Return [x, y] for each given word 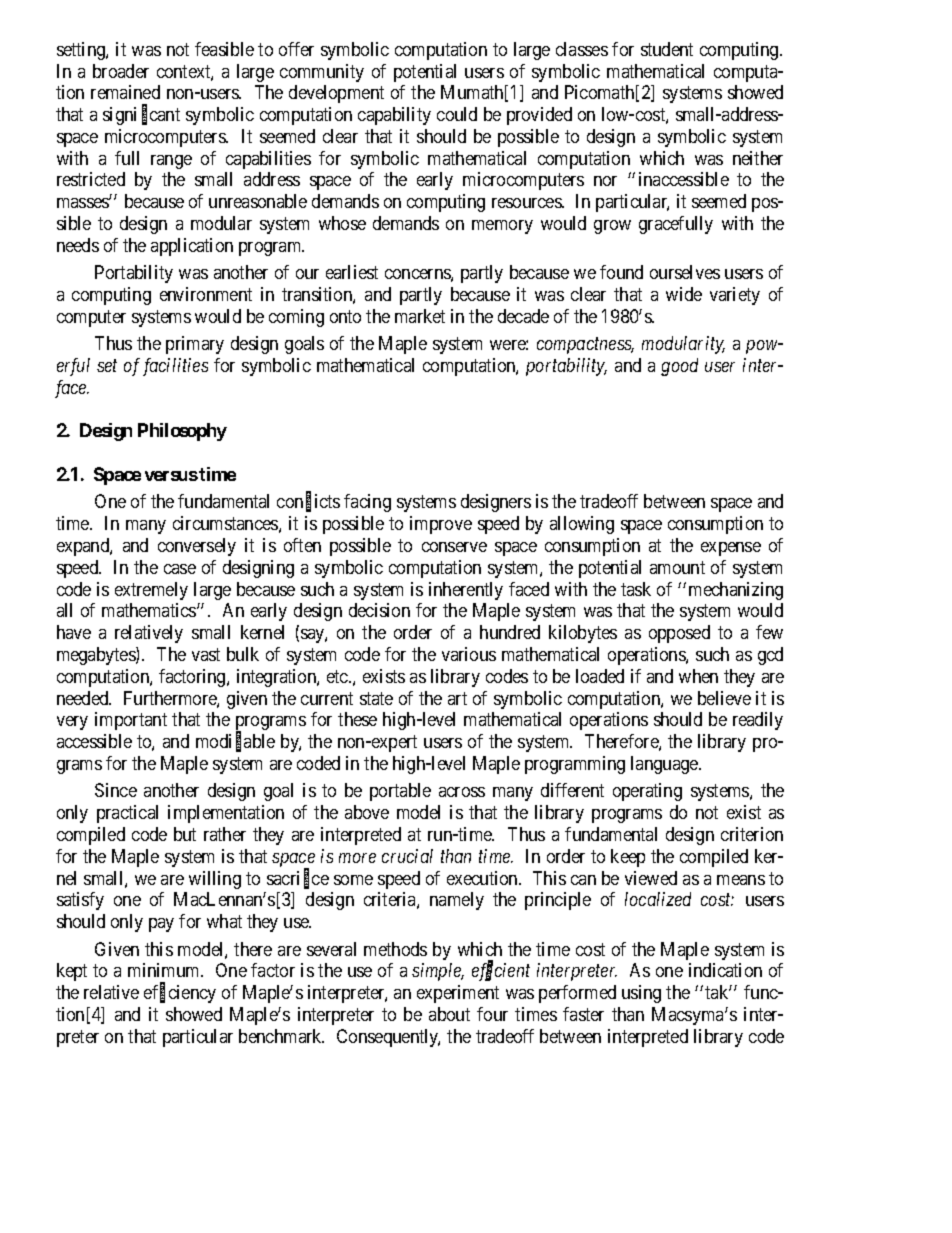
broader [121, 71]
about [449, 1014]
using [641, 994]
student [667, 49]
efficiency [180, 993]
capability [394, 116]
